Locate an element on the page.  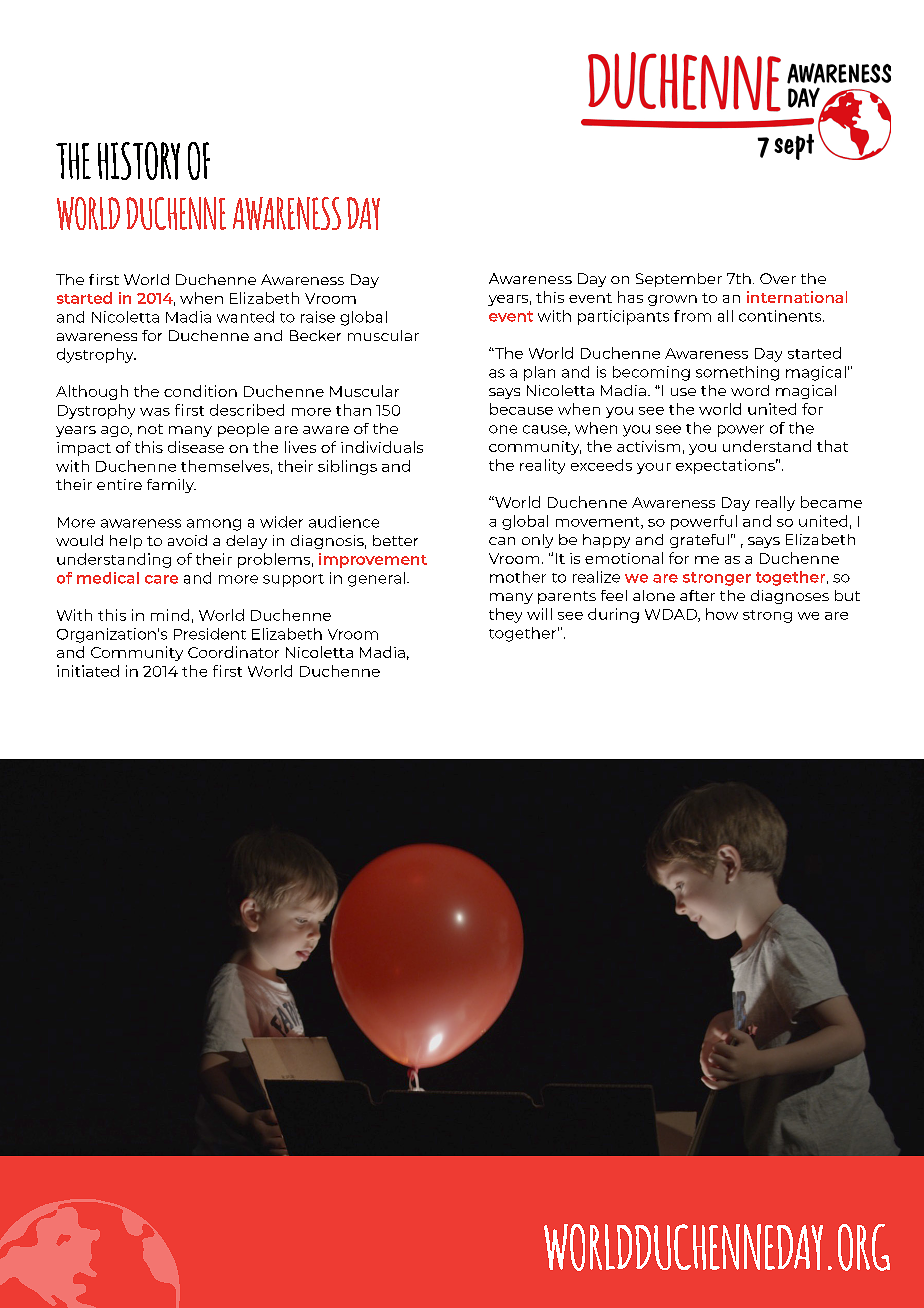
was is located at coordinates (155, 412).
